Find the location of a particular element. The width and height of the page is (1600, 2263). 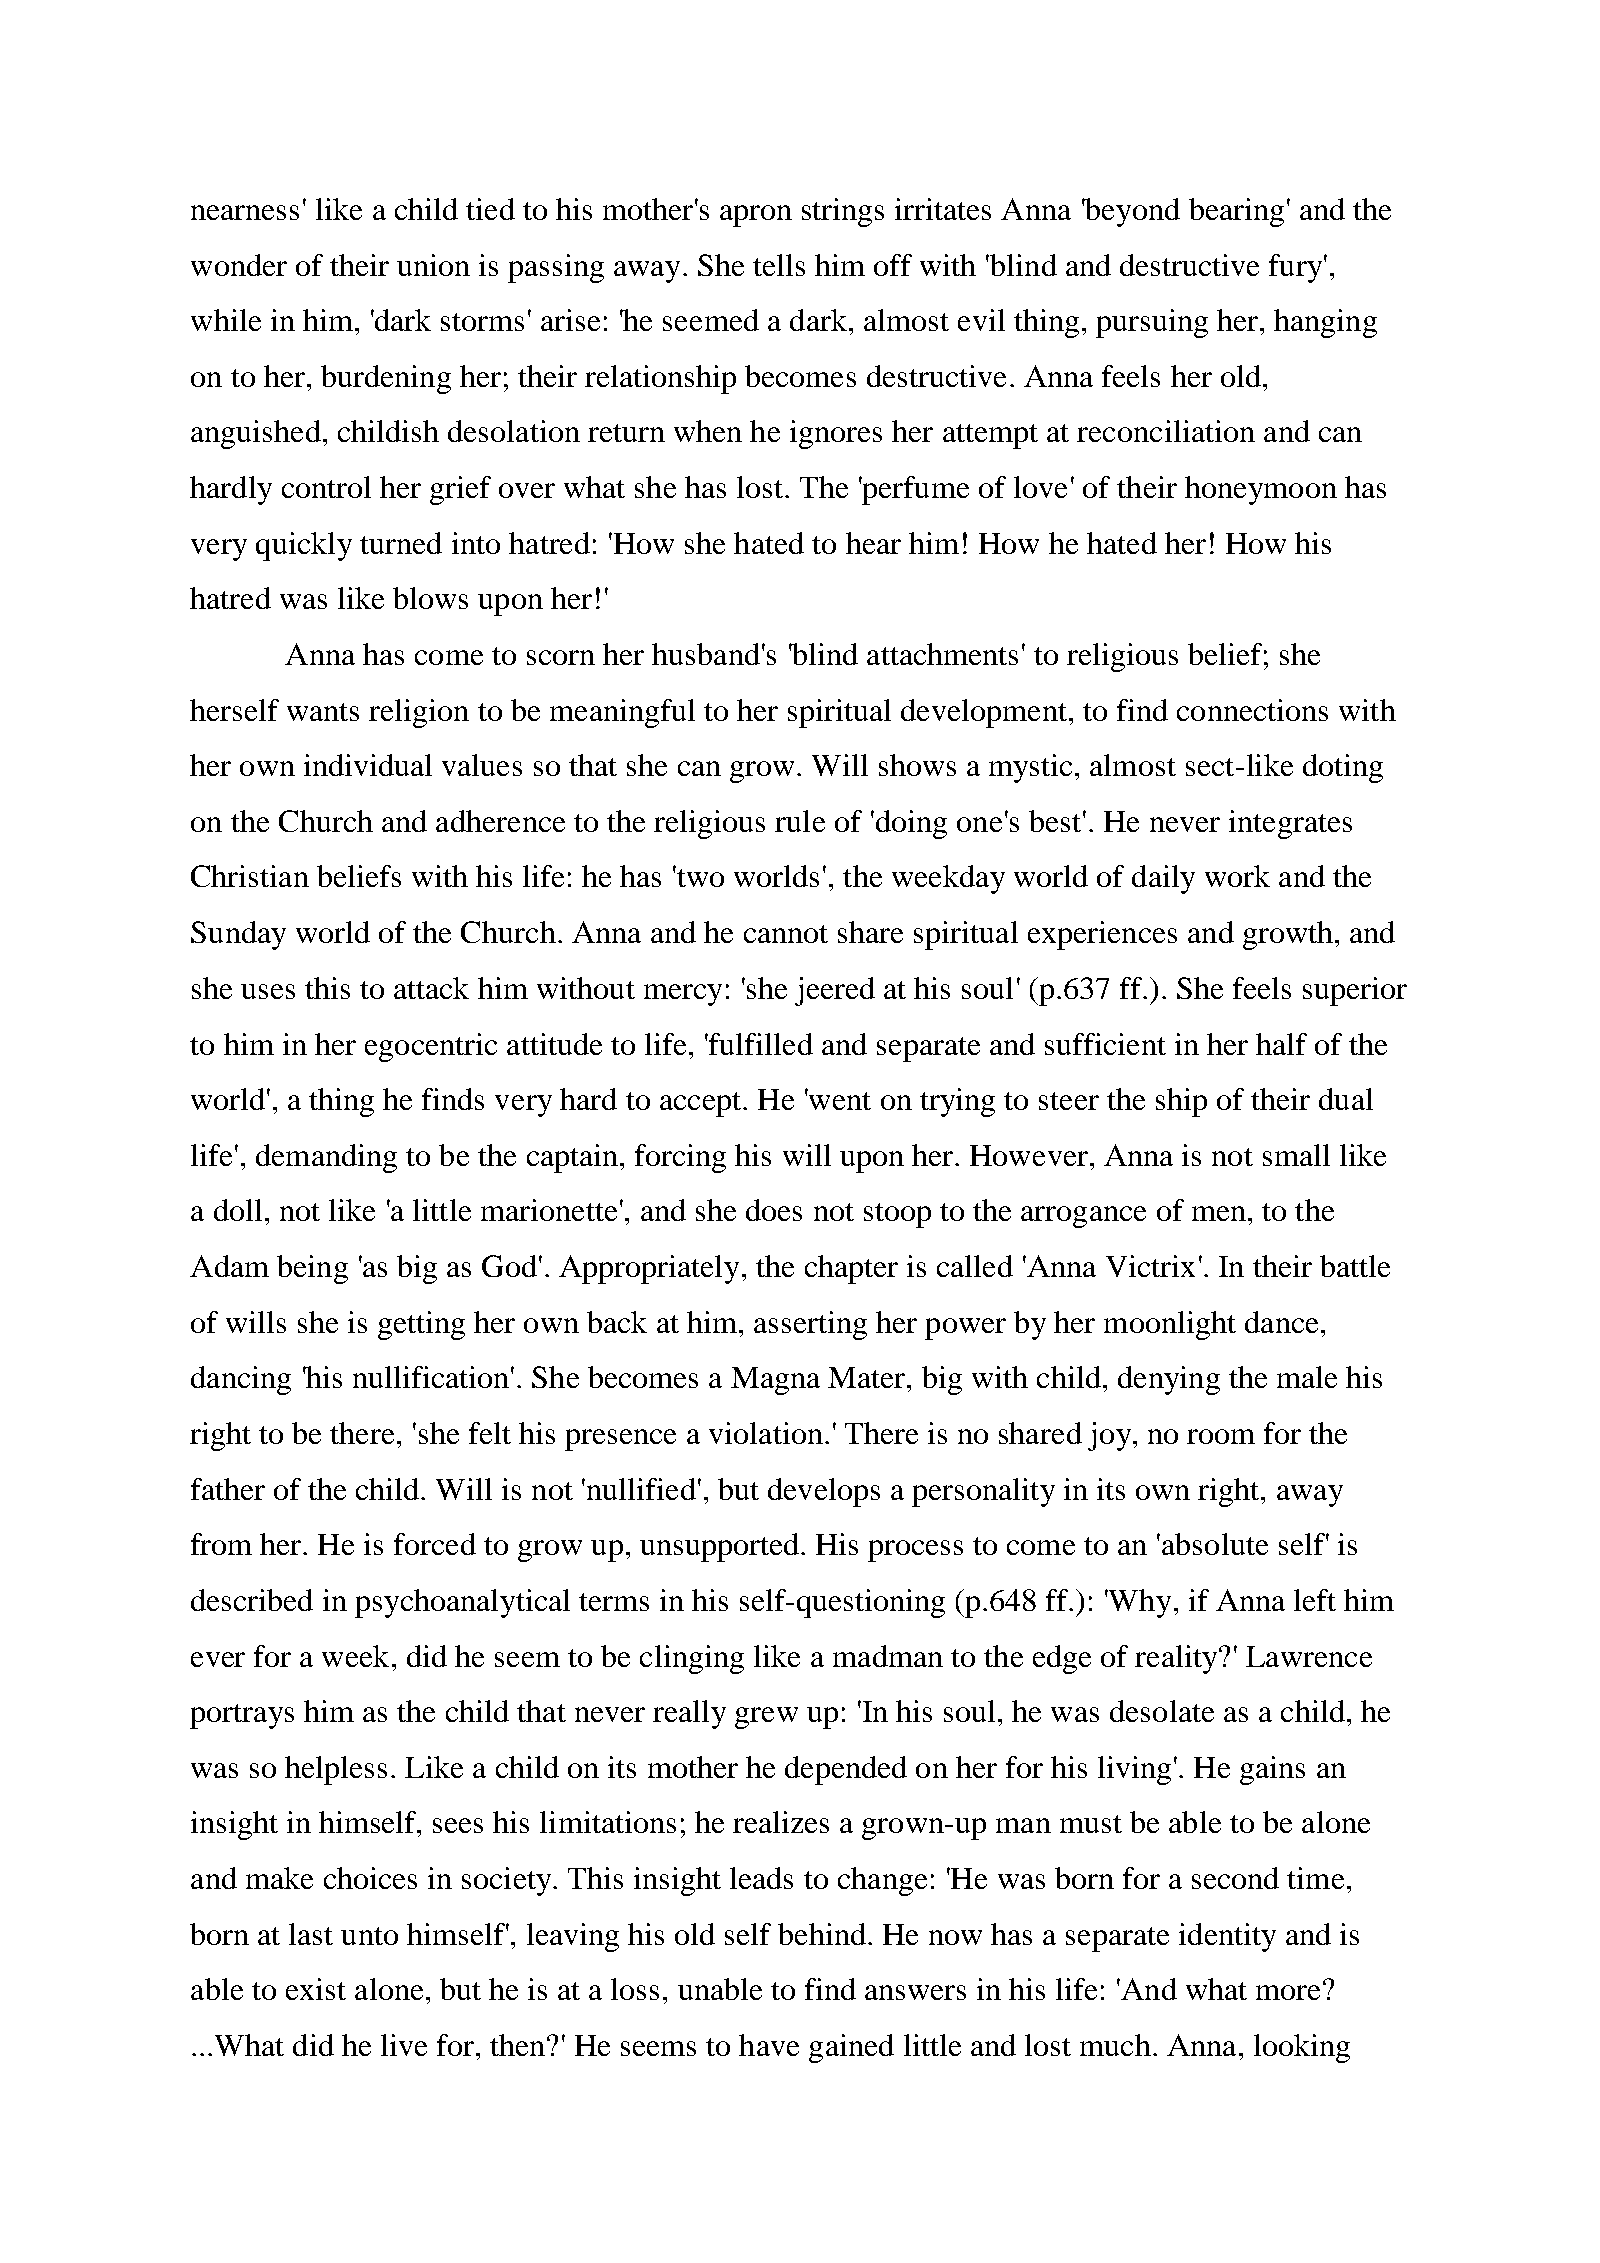

connections is located at coordinates (1252, 710).
